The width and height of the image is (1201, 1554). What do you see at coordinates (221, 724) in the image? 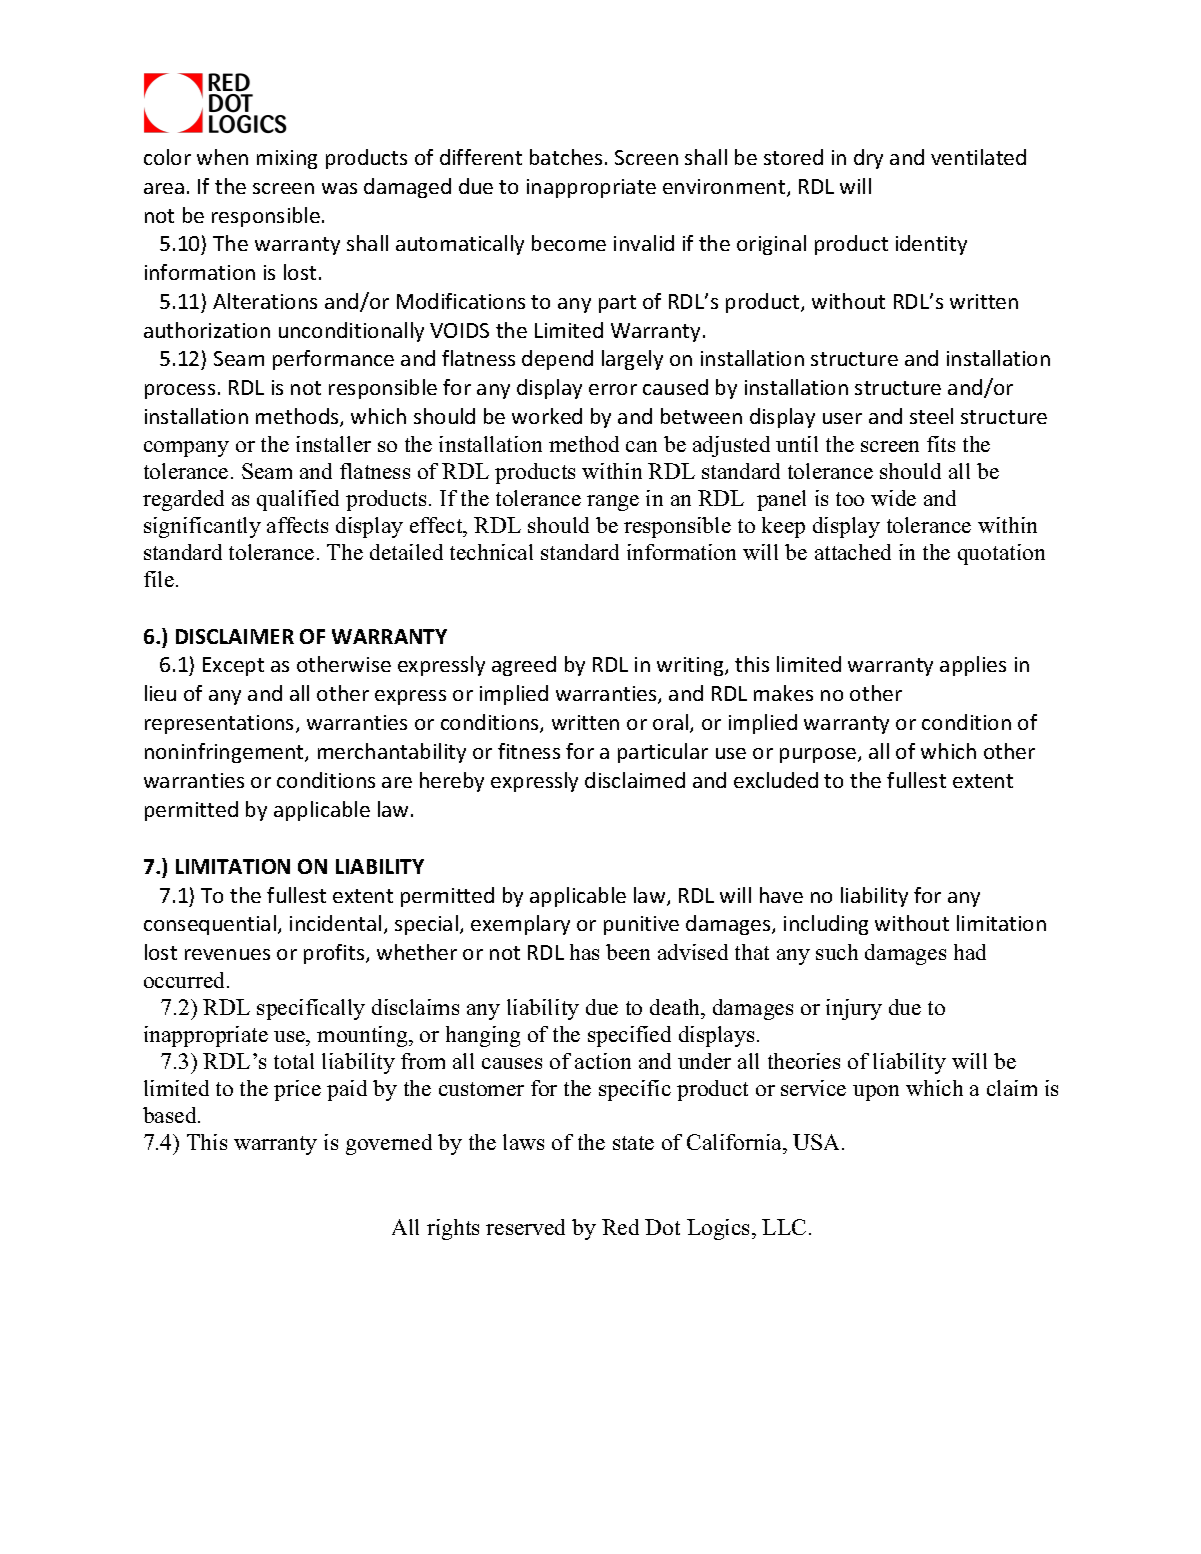
I see `representations` at bounding box center [221, 724].
